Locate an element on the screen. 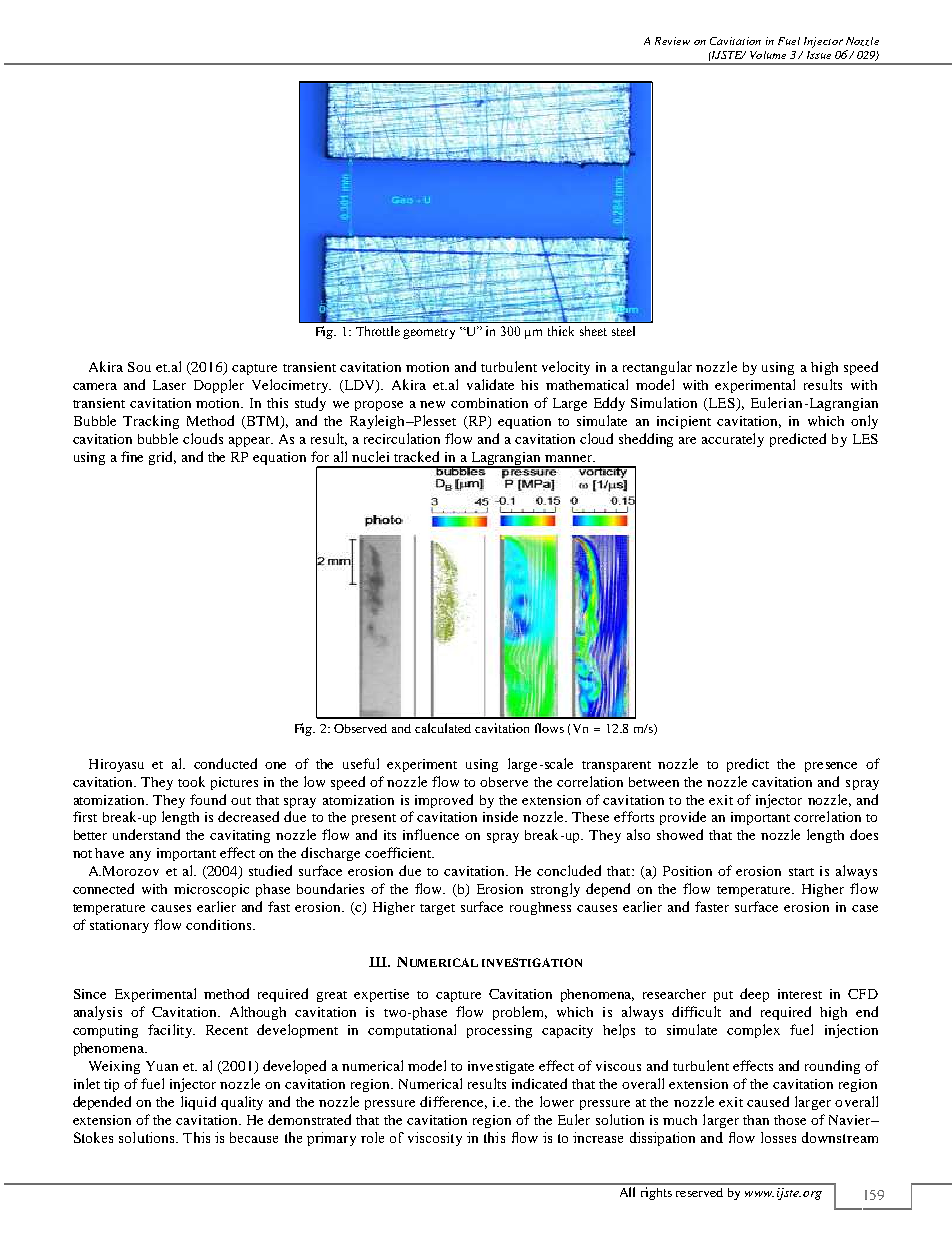  Laser is located at coordinates (169, 385).
